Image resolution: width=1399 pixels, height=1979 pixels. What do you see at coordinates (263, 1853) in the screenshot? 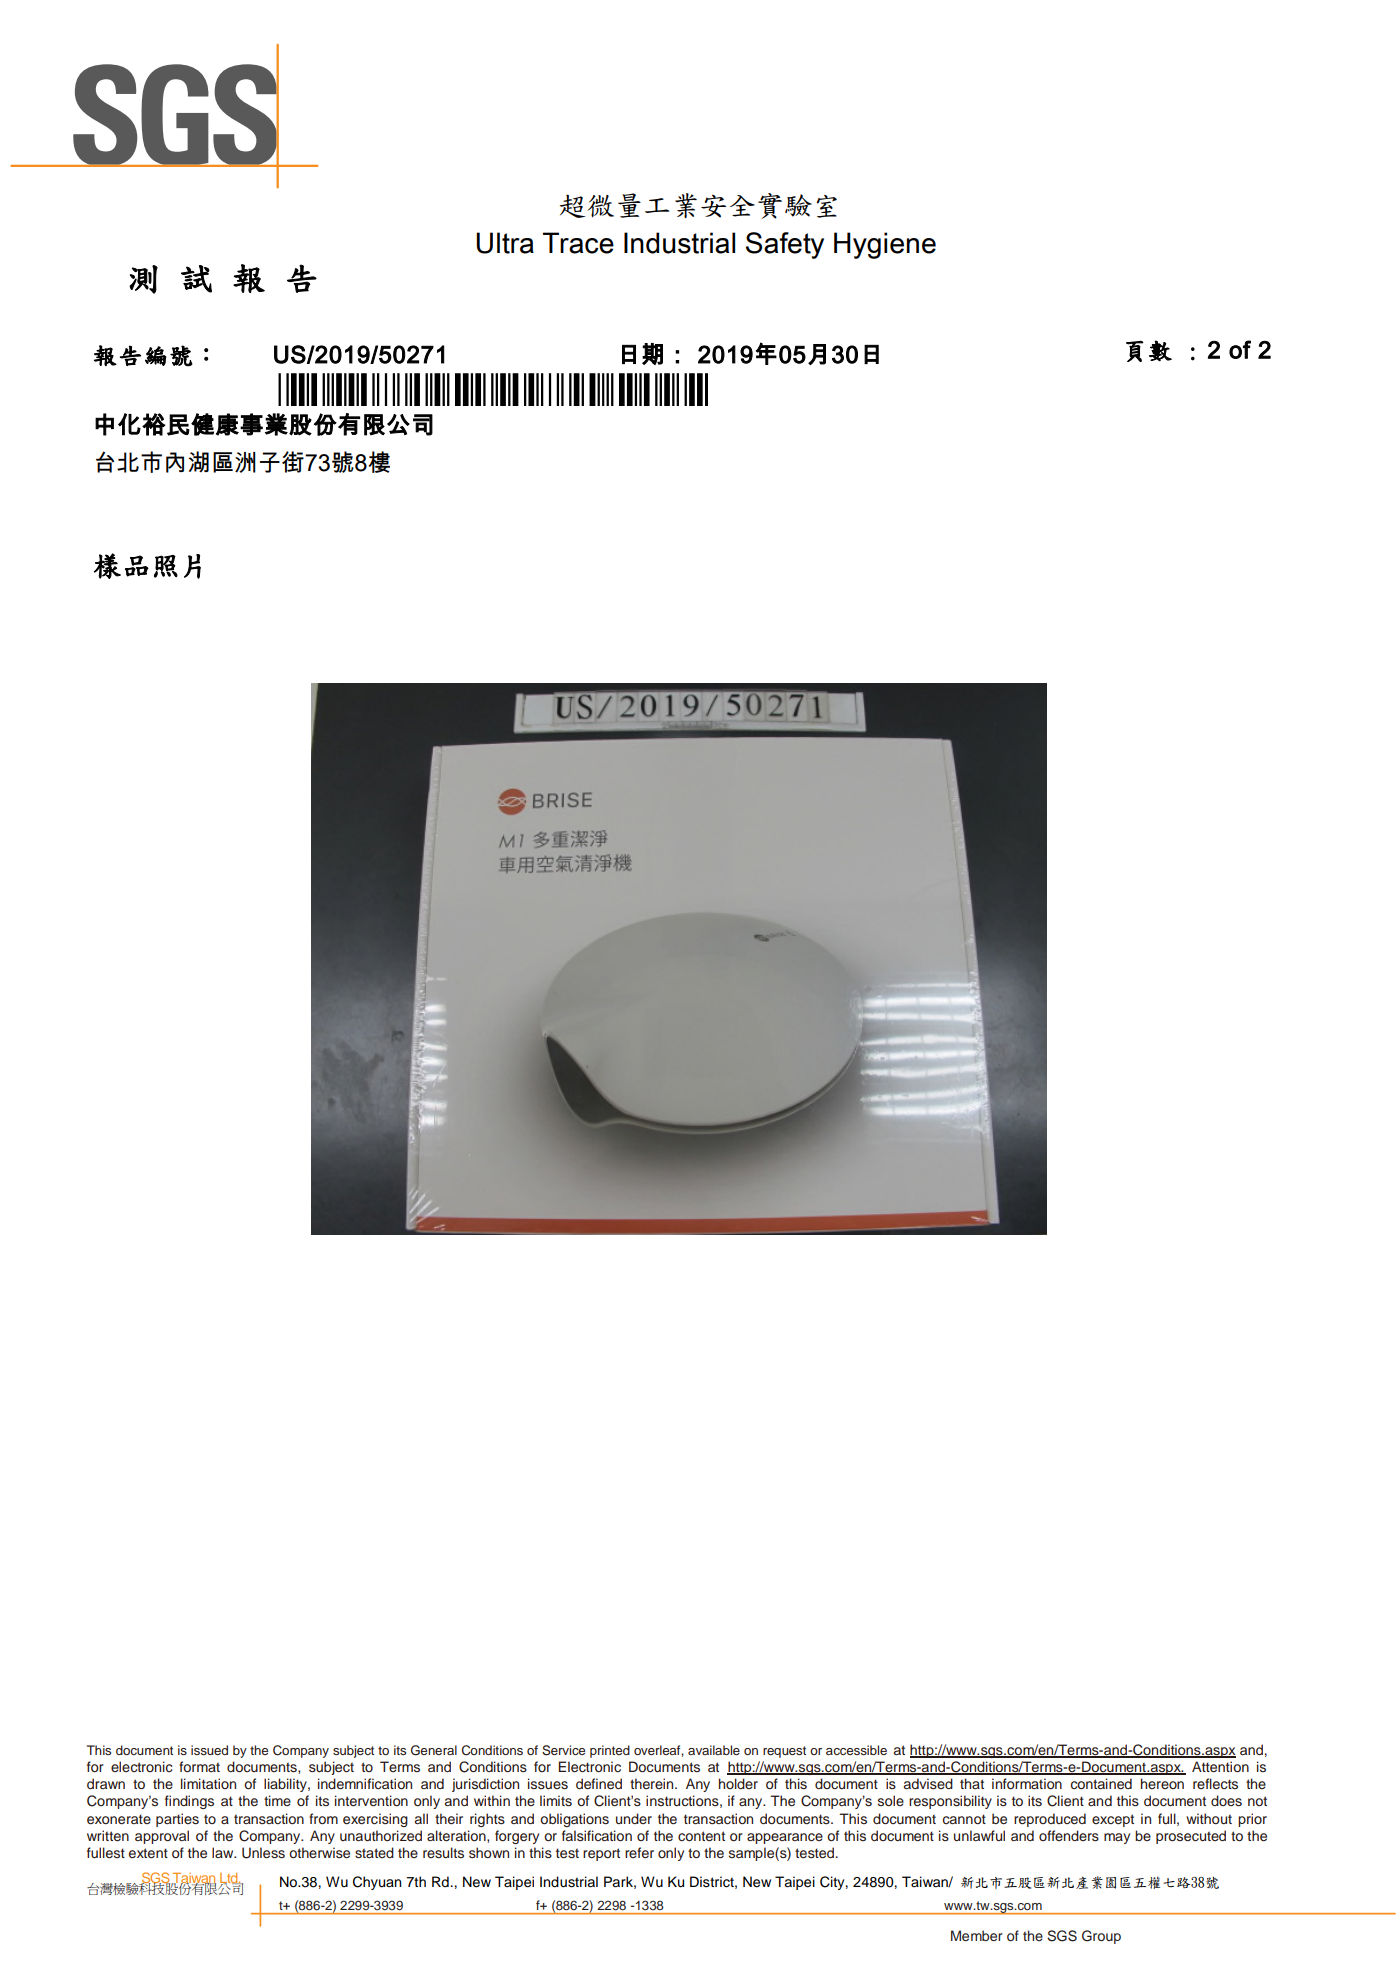
I see `Unless` at bounding box center [263, 1853].
